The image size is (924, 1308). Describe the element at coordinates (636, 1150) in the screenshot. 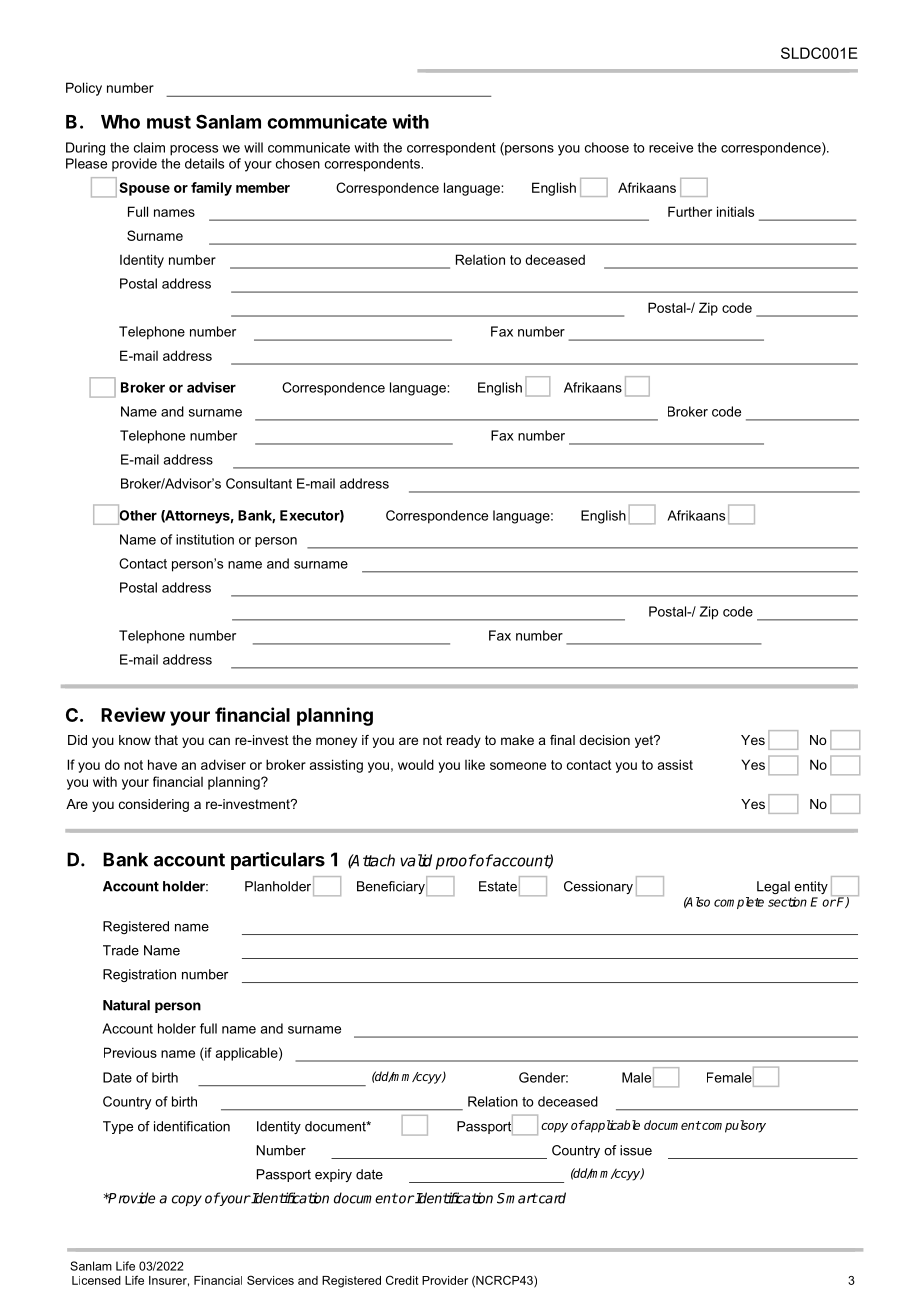

I see `issue` at that location.
